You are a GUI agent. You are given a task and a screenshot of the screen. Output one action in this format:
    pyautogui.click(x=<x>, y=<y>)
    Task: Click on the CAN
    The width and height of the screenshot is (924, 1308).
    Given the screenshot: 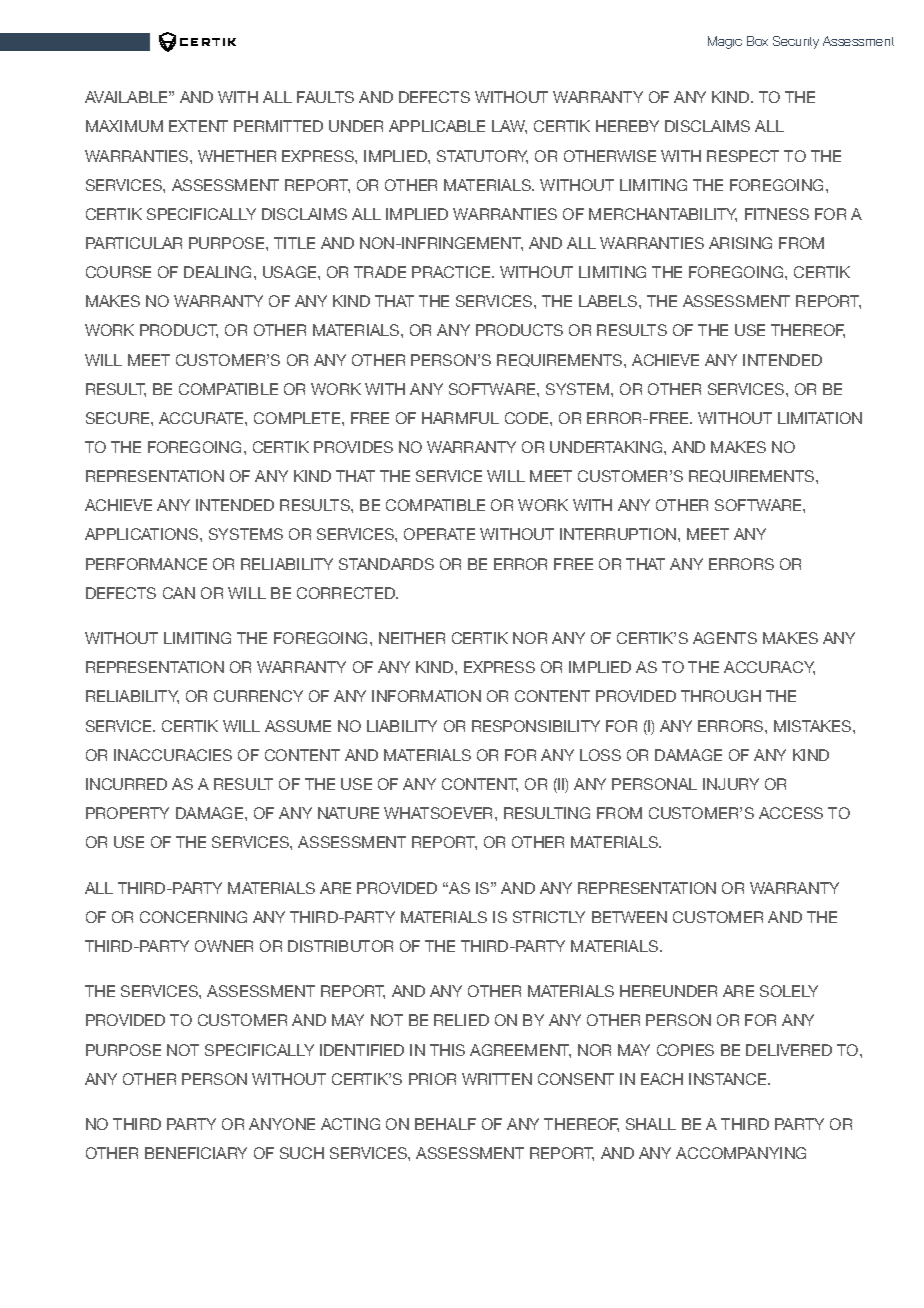 What is the action you would take?
    pyautogui.click(x=179, y=593)
